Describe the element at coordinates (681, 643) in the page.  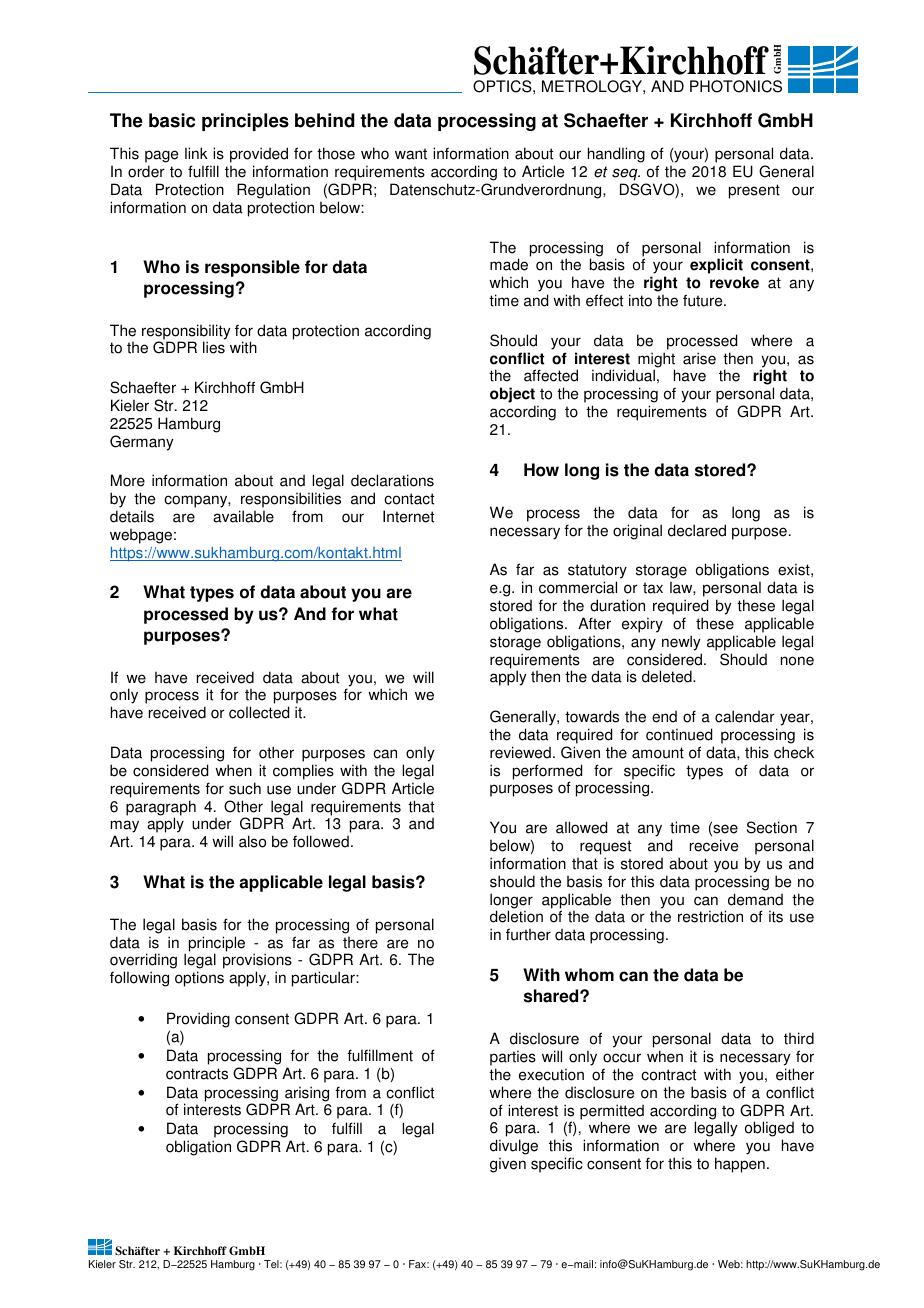
I see `newly` at that location.
